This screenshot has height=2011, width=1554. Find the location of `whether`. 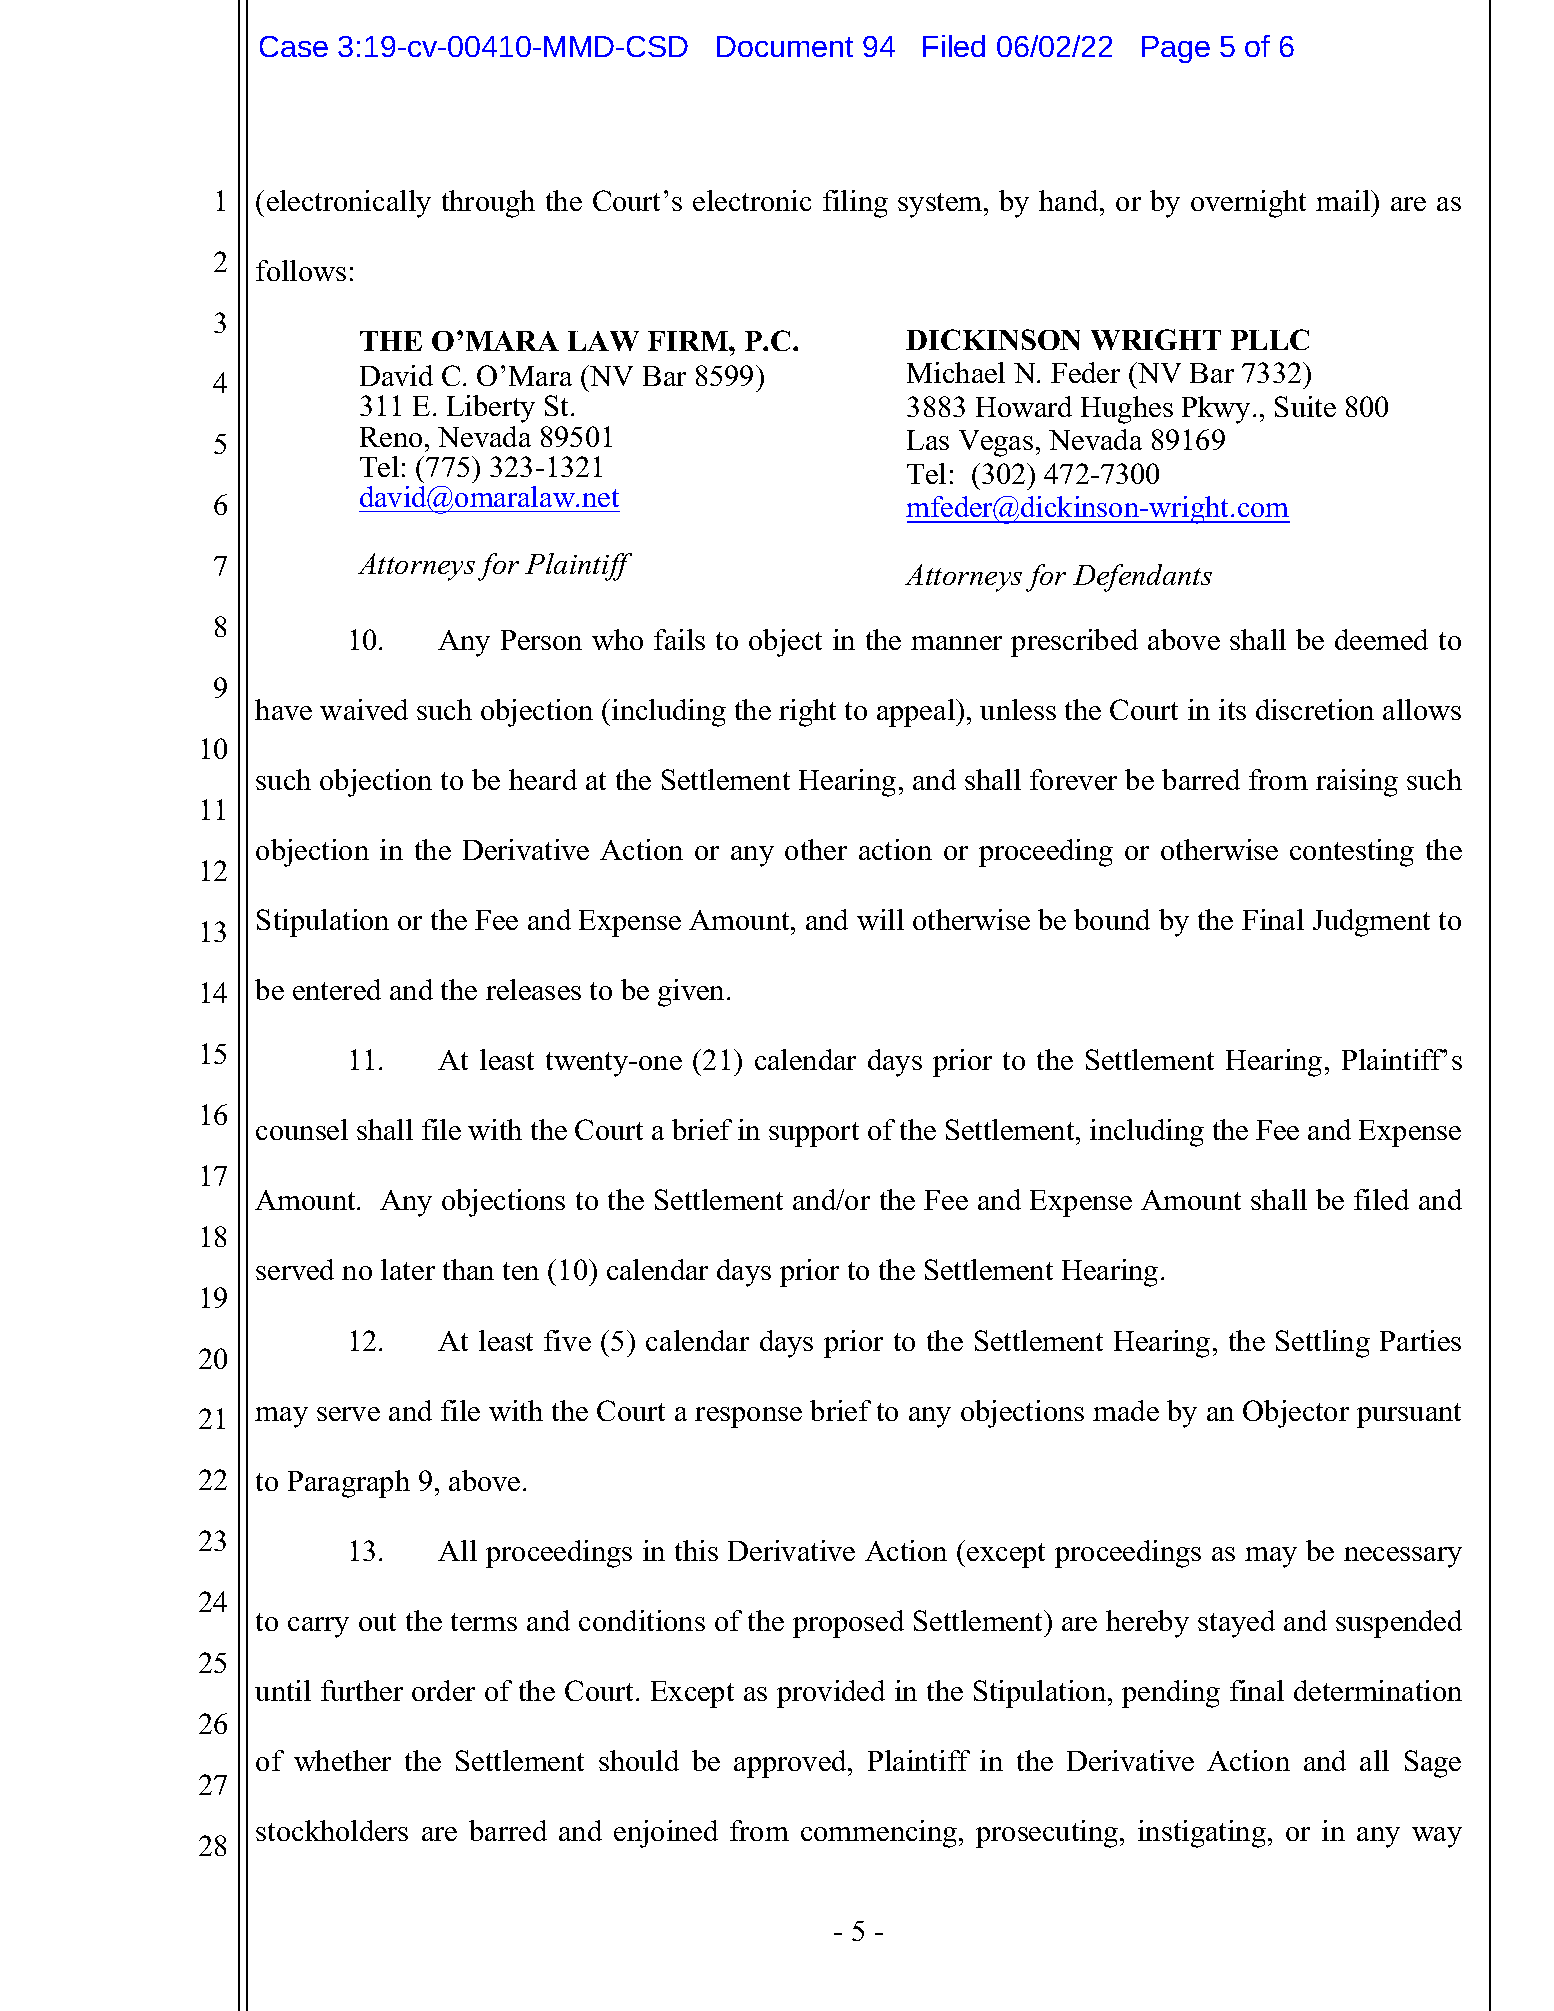

whether is located at coordinates (342, 1760).
